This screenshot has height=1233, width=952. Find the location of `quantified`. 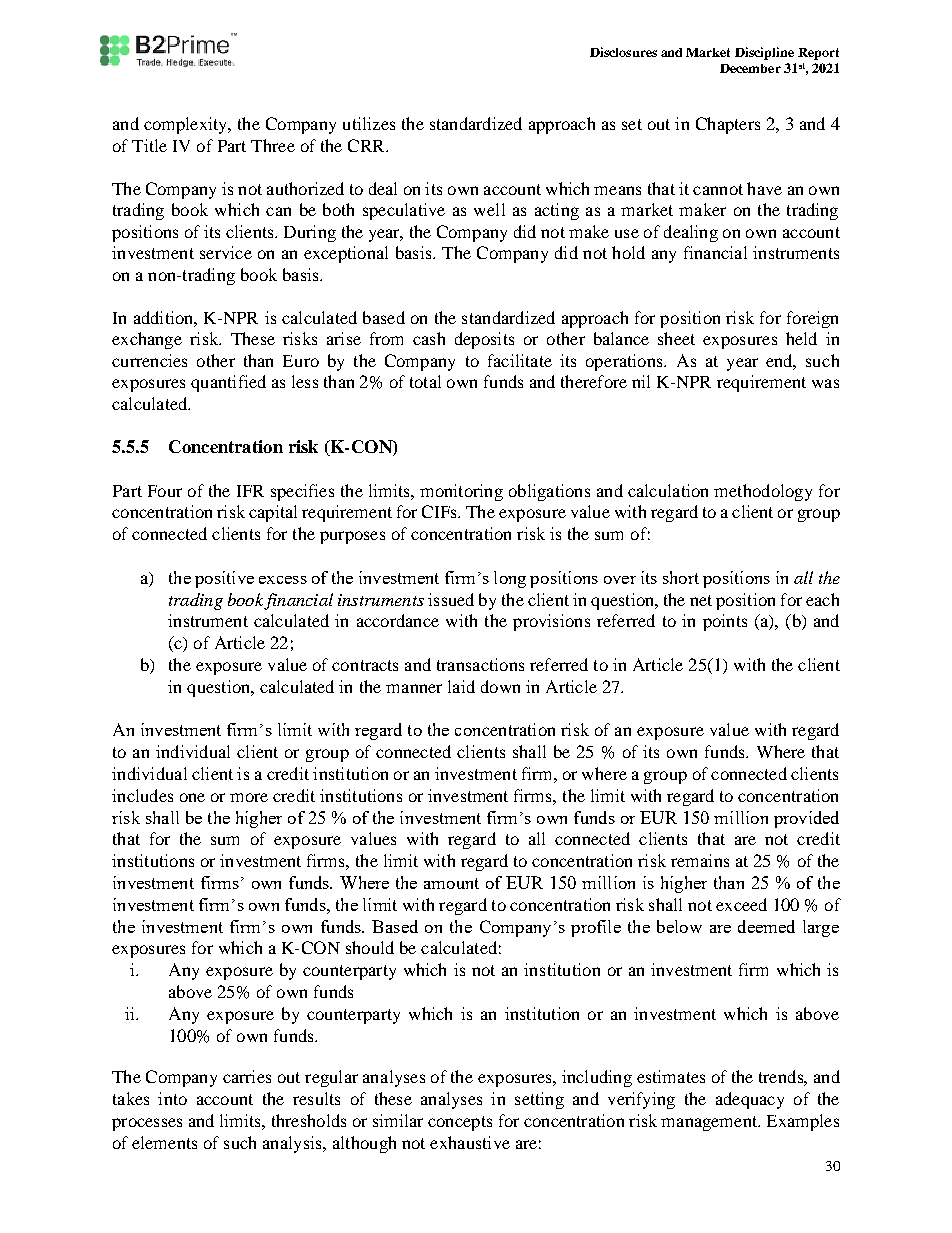

quantified is located at coordinates (228, 383).
